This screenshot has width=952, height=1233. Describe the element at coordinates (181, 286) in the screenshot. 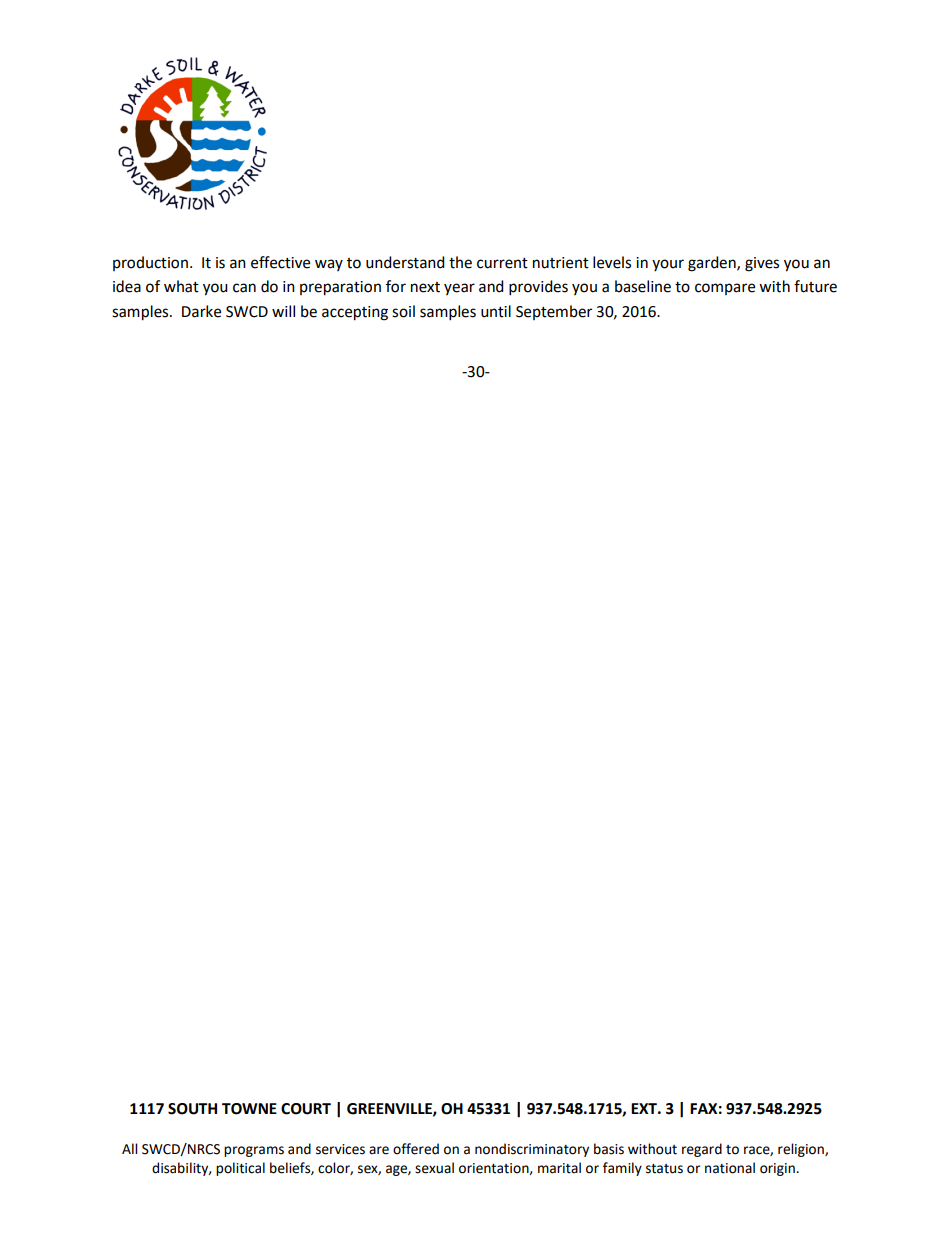

I see `what` at that location.
